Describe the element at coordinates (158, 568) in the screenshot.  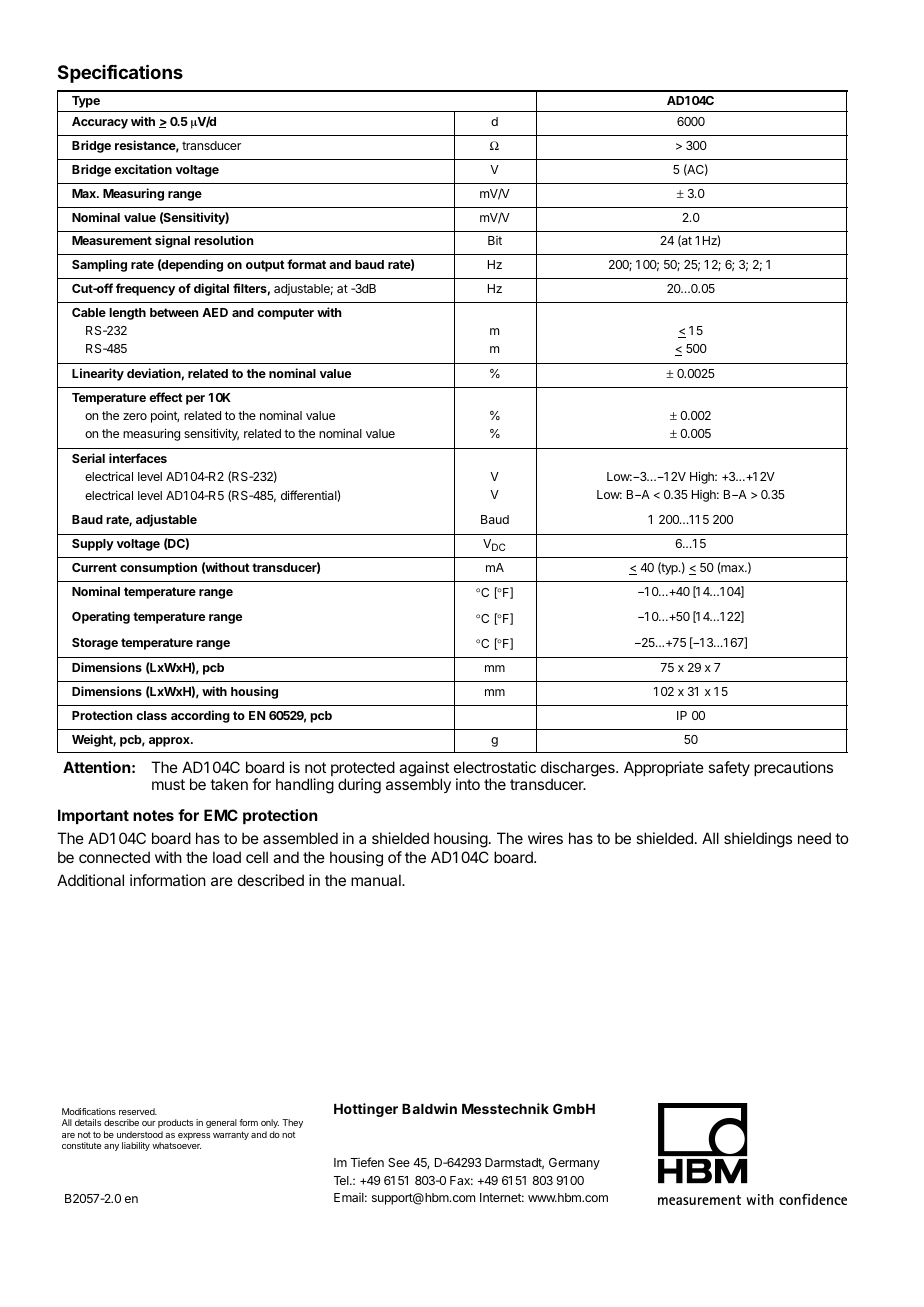
I see `consumption` at that location.
